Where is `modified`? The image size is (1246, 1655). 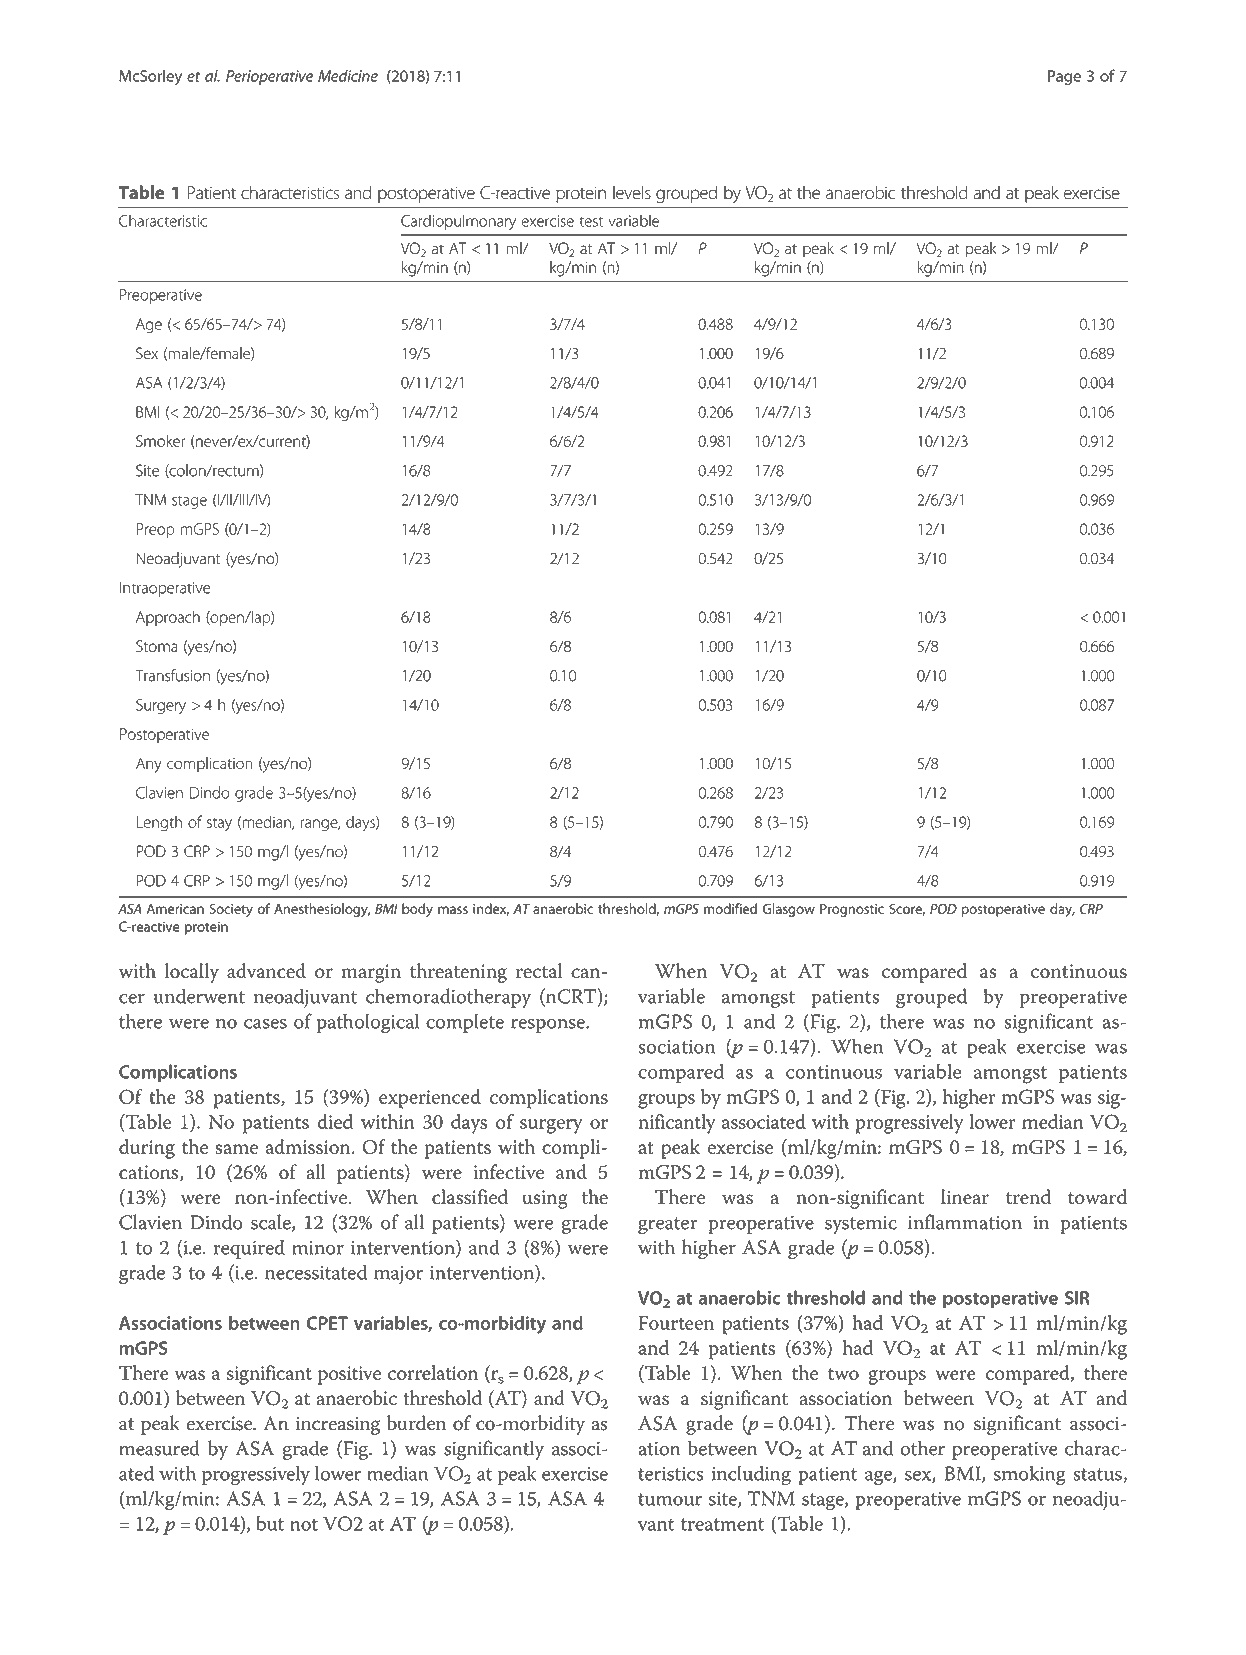 modified is located at coordinates (730, 908).
